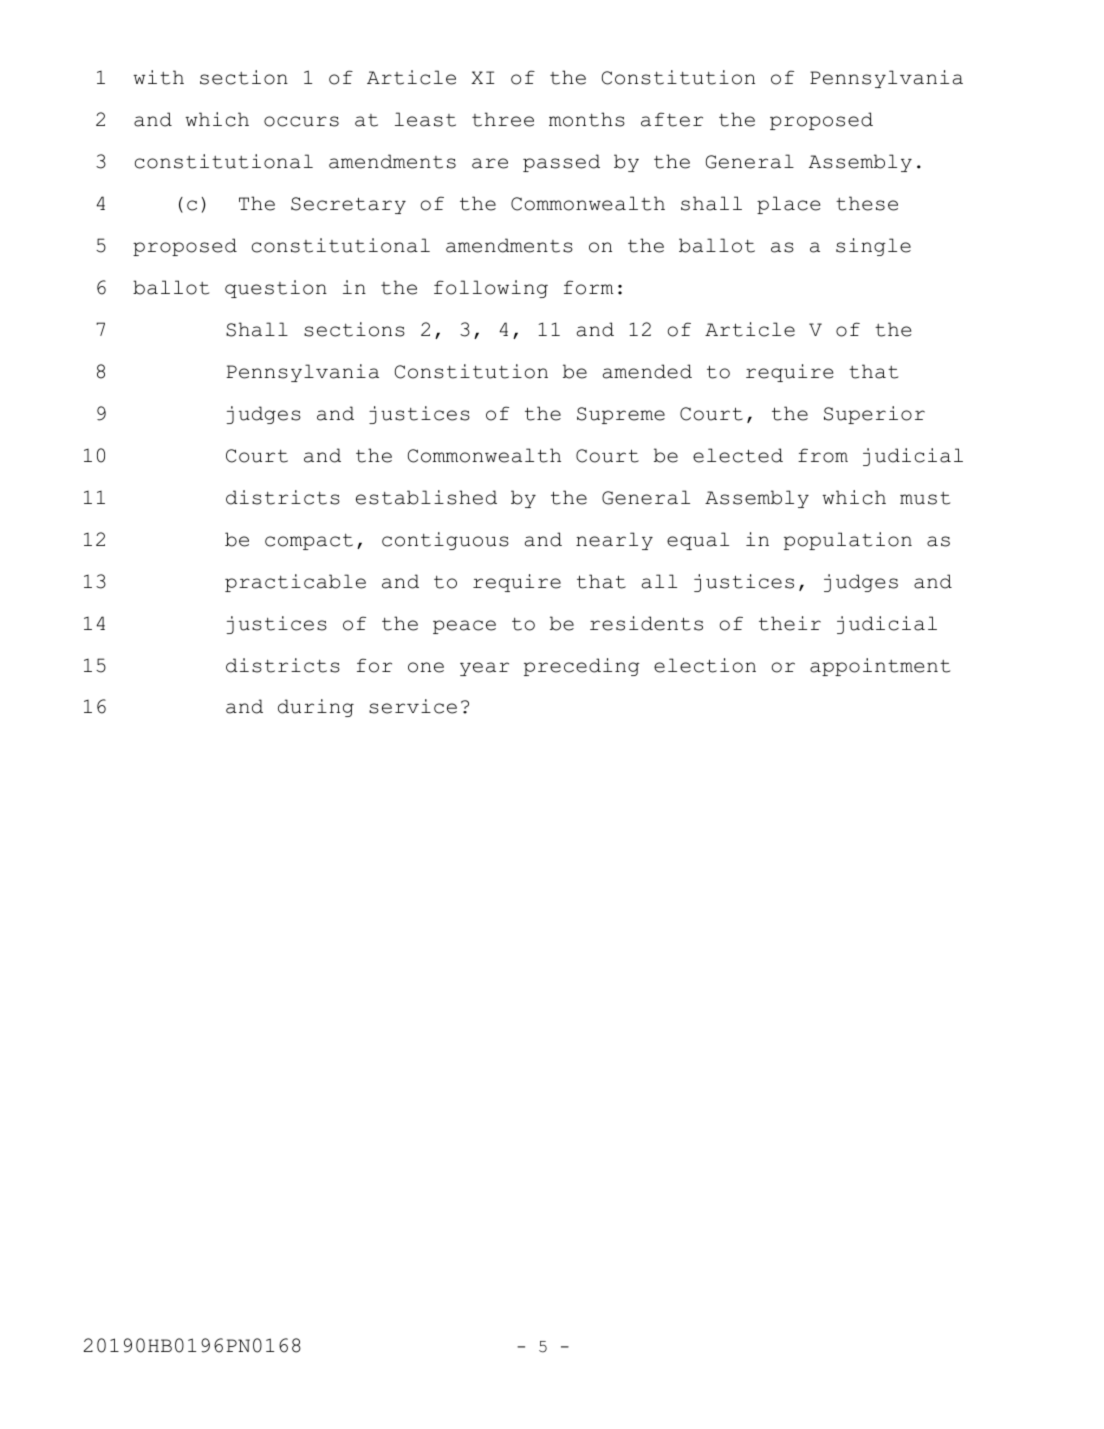  What do you see at coordinates (426, 497) in the page?
I see `established` at bounding box center [426, 497].
